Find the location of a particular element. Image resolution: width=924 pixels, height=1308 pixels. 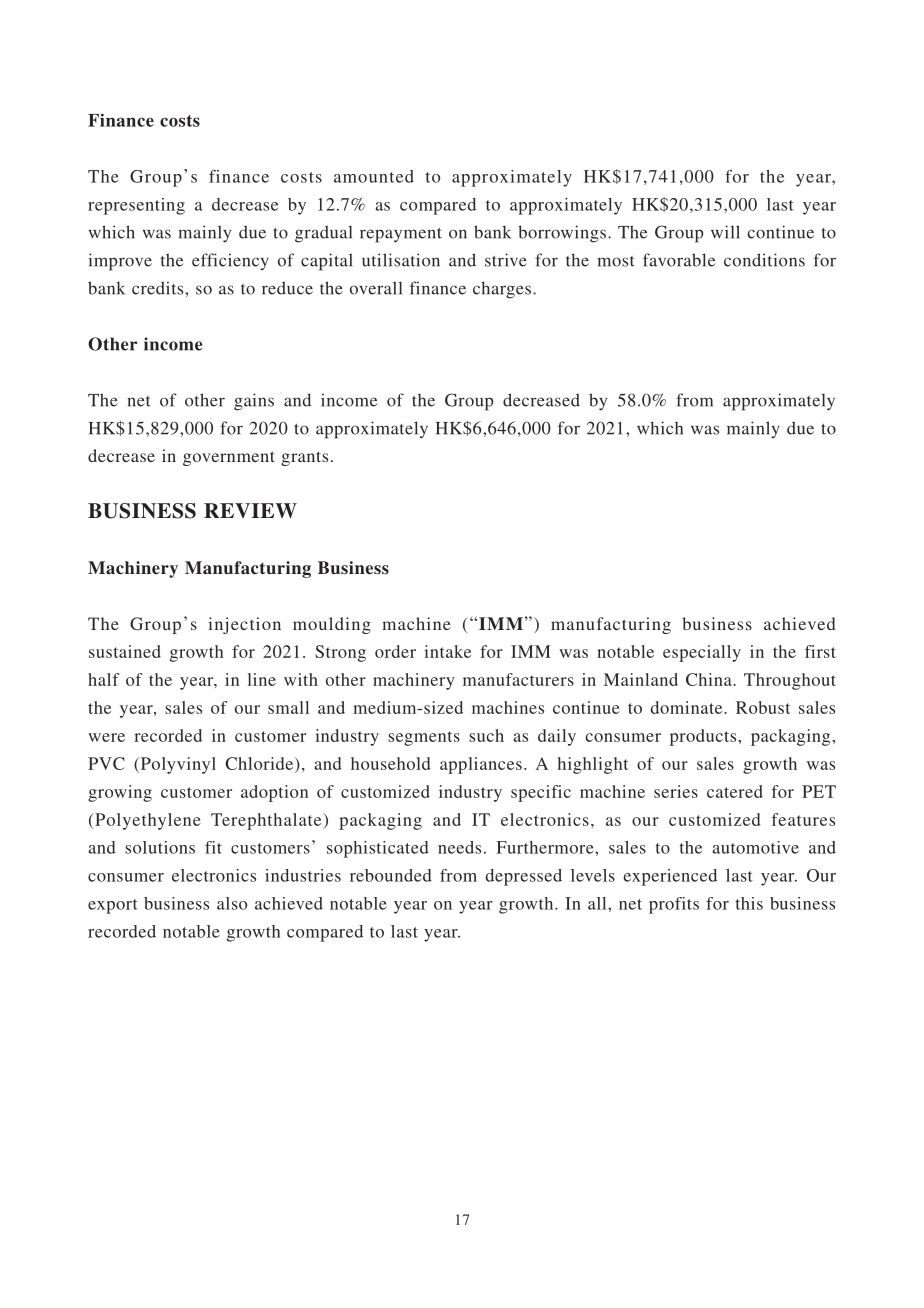

were is located at coordinates (106, 737).
